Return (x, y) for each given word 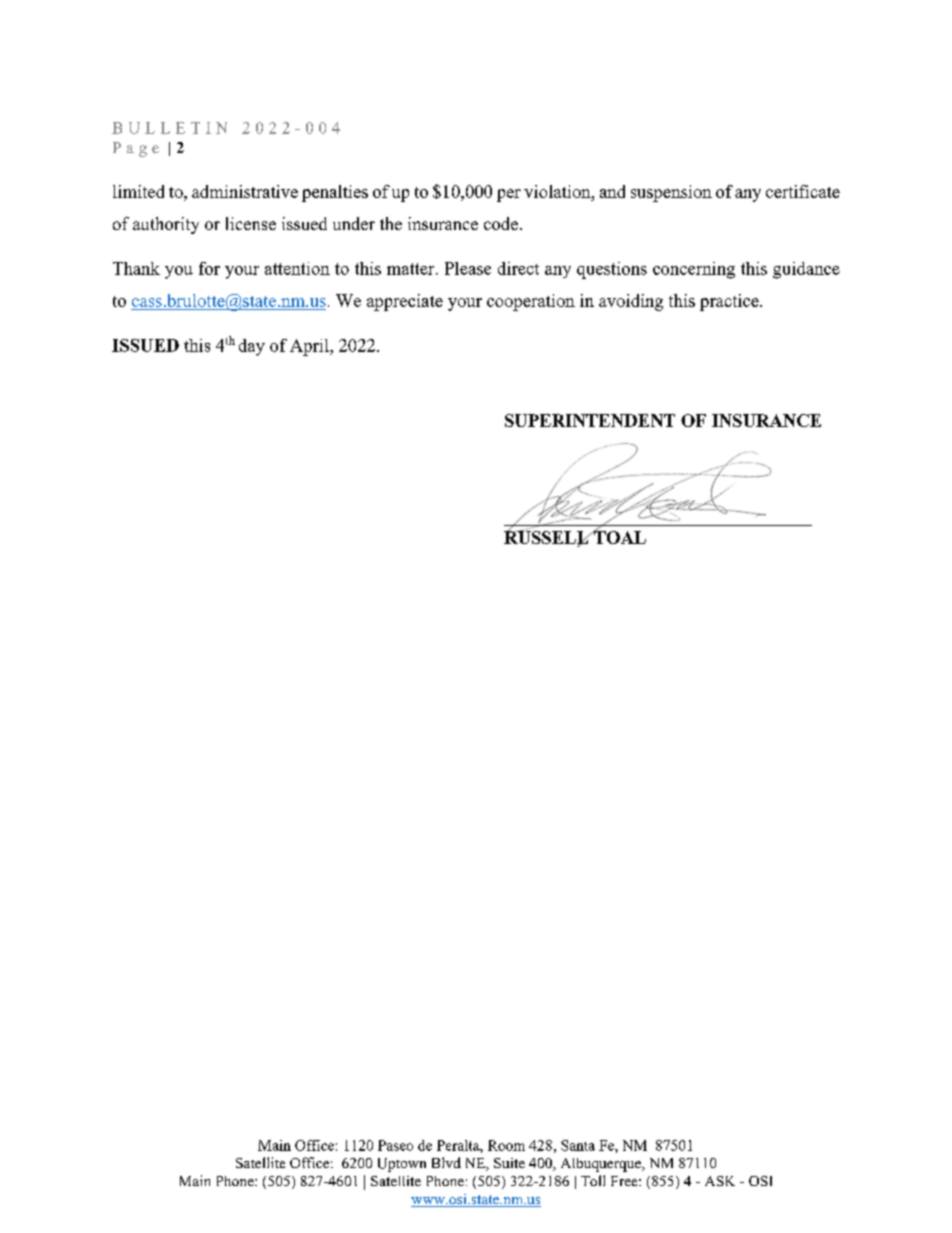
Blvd (446, 1162)
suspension (671, 193)
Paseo (395, 1145)
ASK (720, 1181)
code (501, 223)
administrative (245, 191)
